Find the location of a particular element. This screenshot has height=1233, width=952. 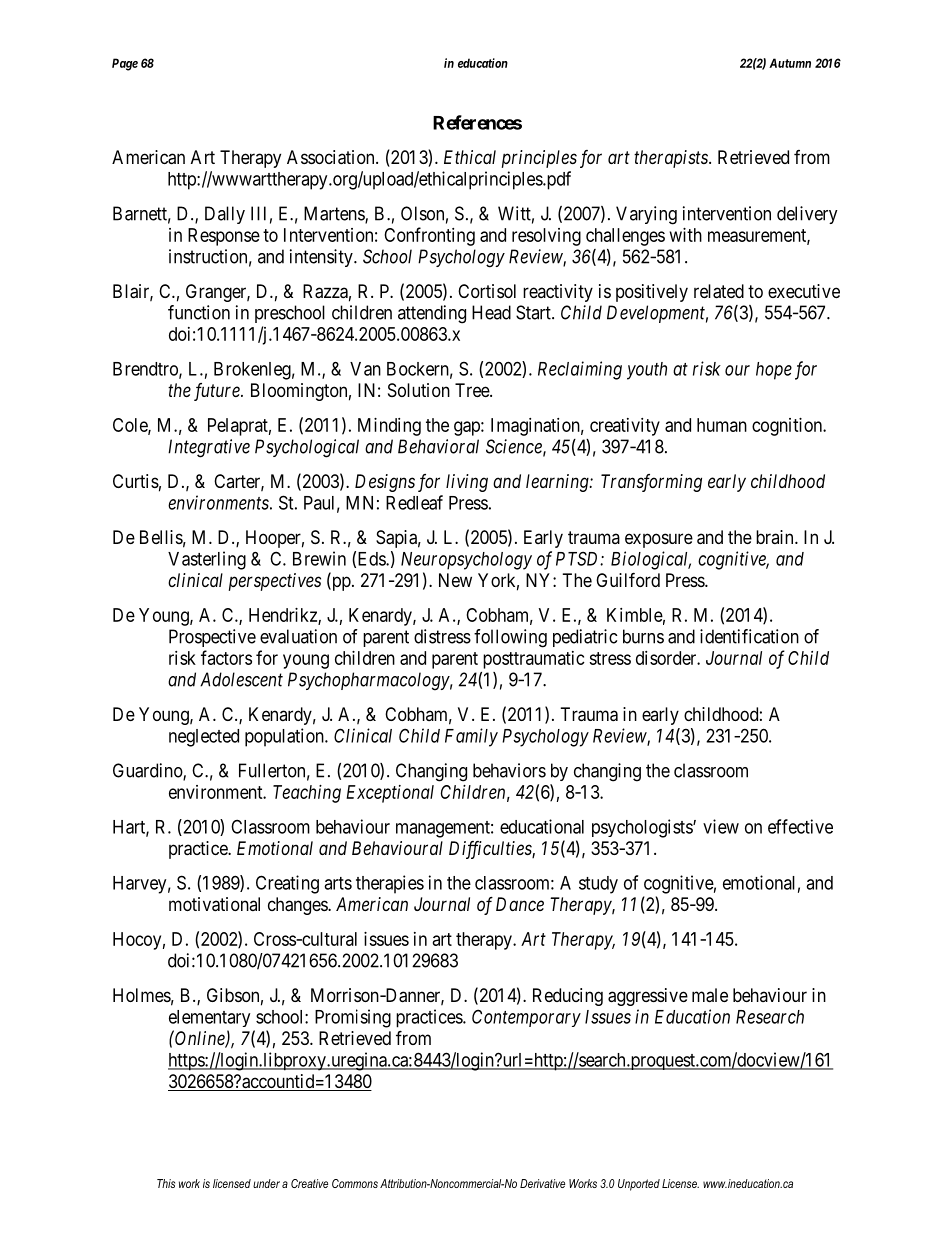

hope is located at coordinates (774, 371).
